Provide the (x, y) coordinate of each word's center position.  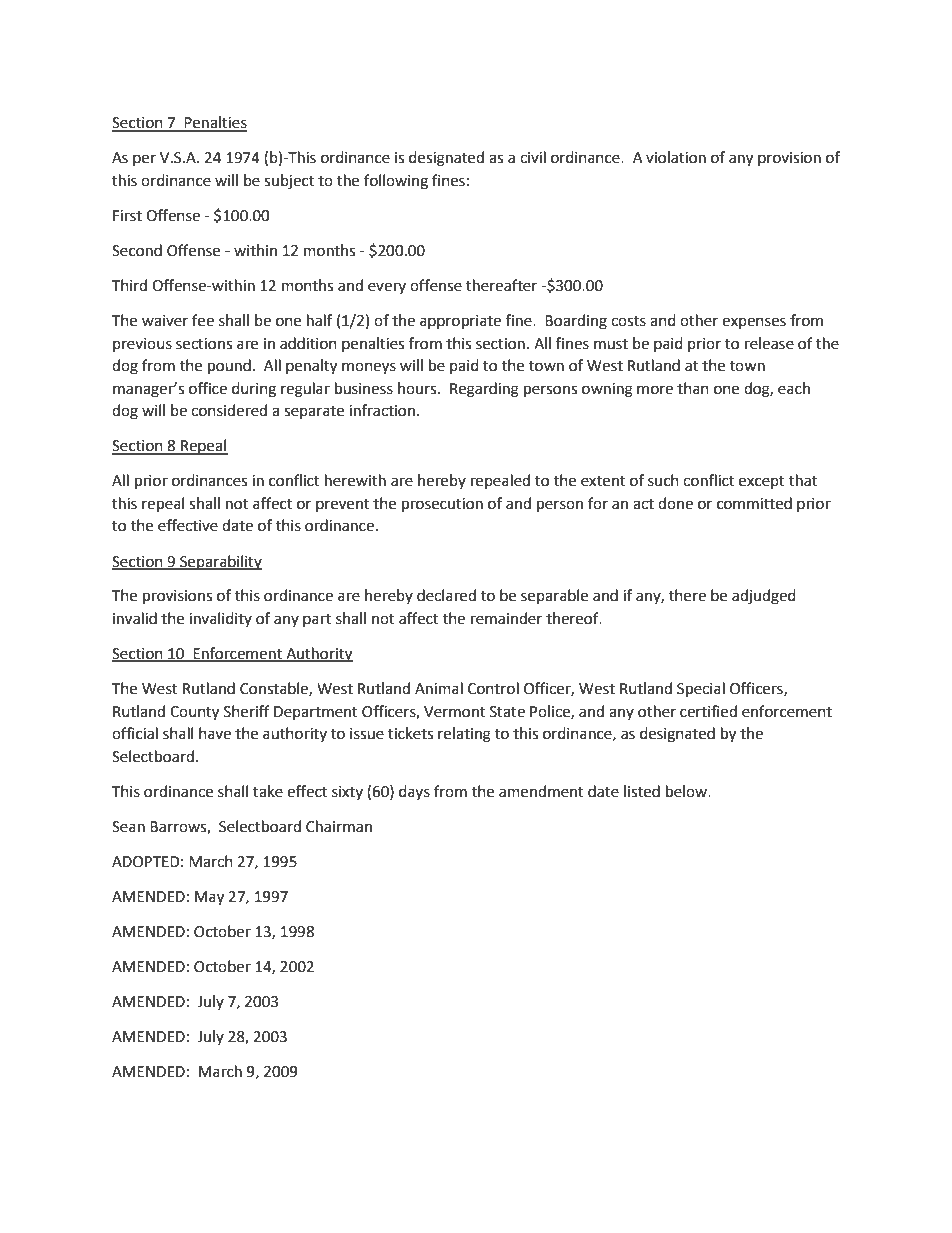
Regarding (484, 390)
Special (701, 690)
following (396, 182)
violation (676, 157)
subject (289, 182)
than (693, 388)
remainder (506, 618)
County (194, 713)
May (209, 898)
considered (229, 410)
